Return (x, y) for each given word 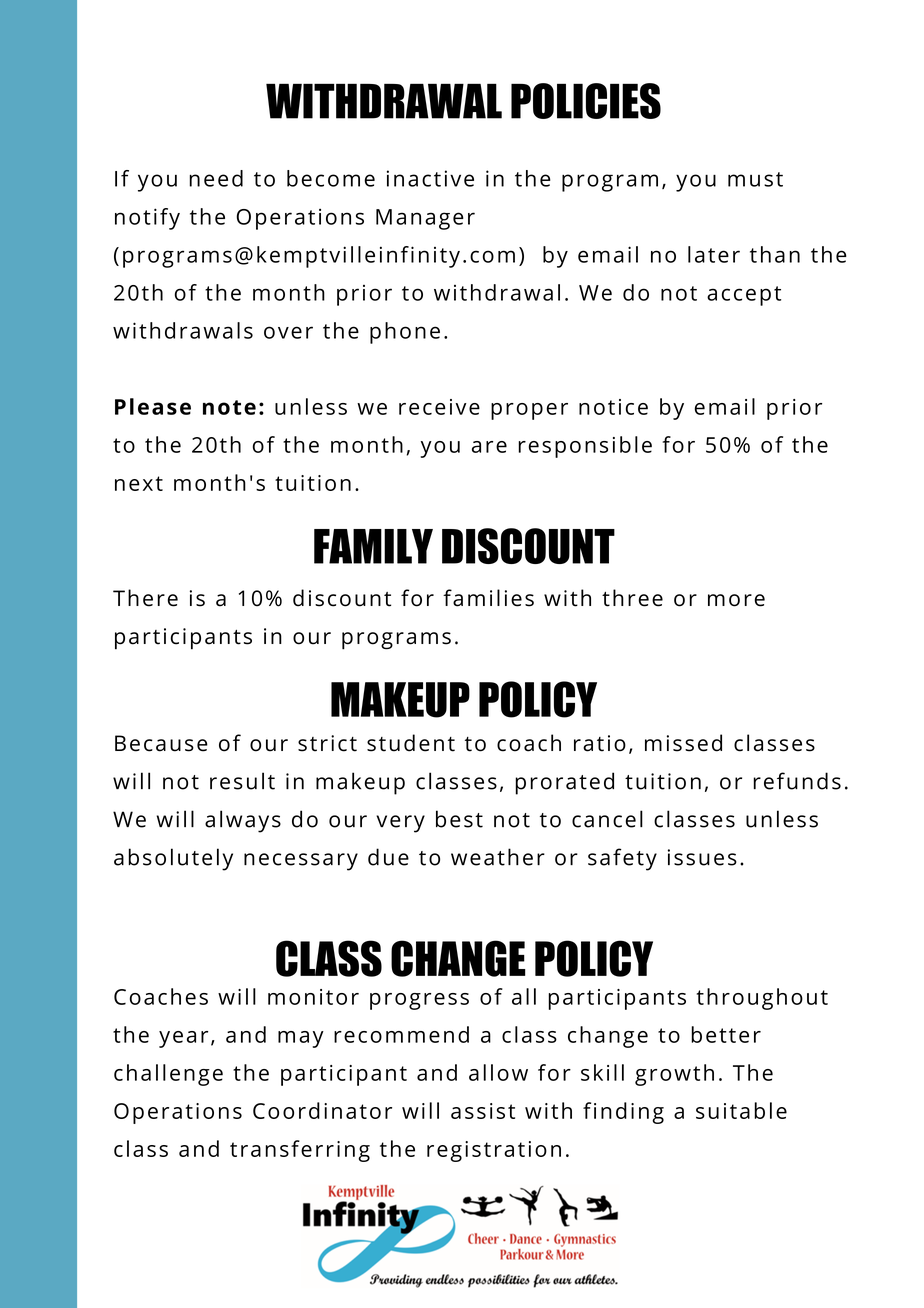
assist (483, 1111)
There (145, 598)
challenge (168, 1075)
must (755, 179)
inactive (430, 178)
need (216, 178)
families (488, 598)
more (736, 600)
